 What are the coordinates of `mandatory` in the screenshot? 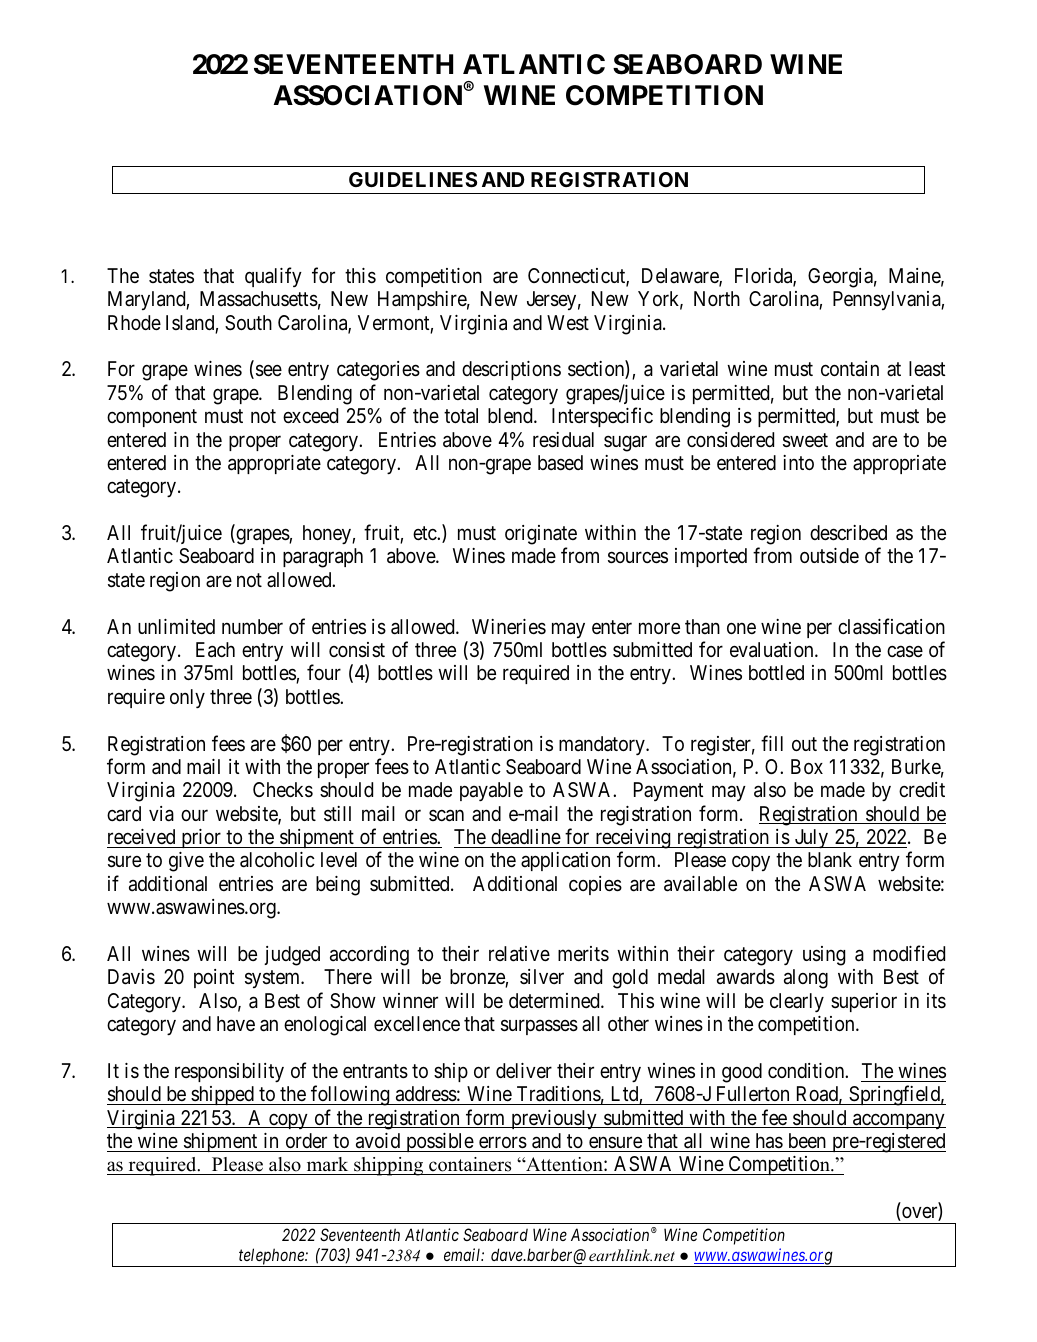 It's located at (603, 745).
